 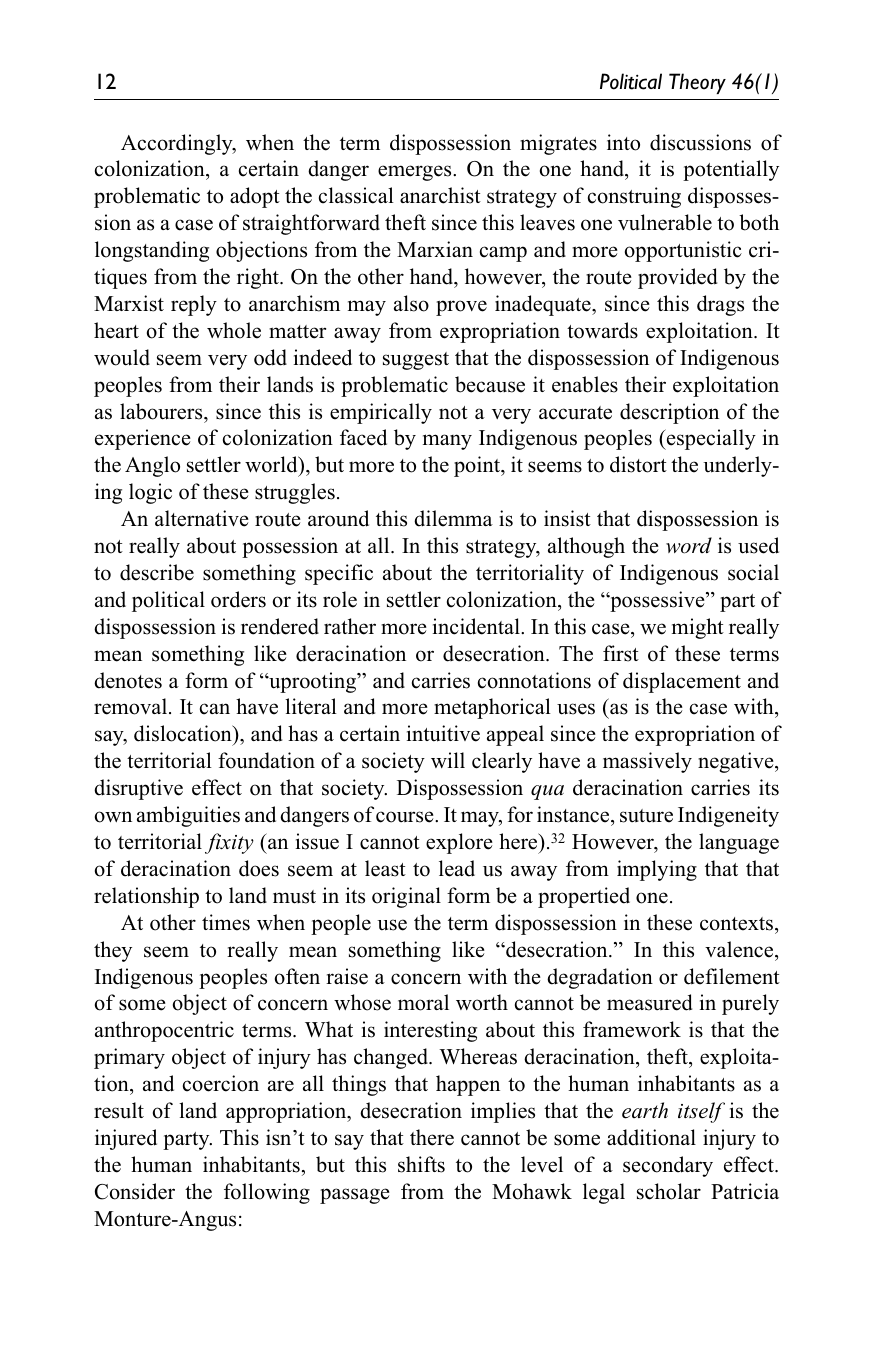 I want to click on Consider, so click(x=135, y=1191).
